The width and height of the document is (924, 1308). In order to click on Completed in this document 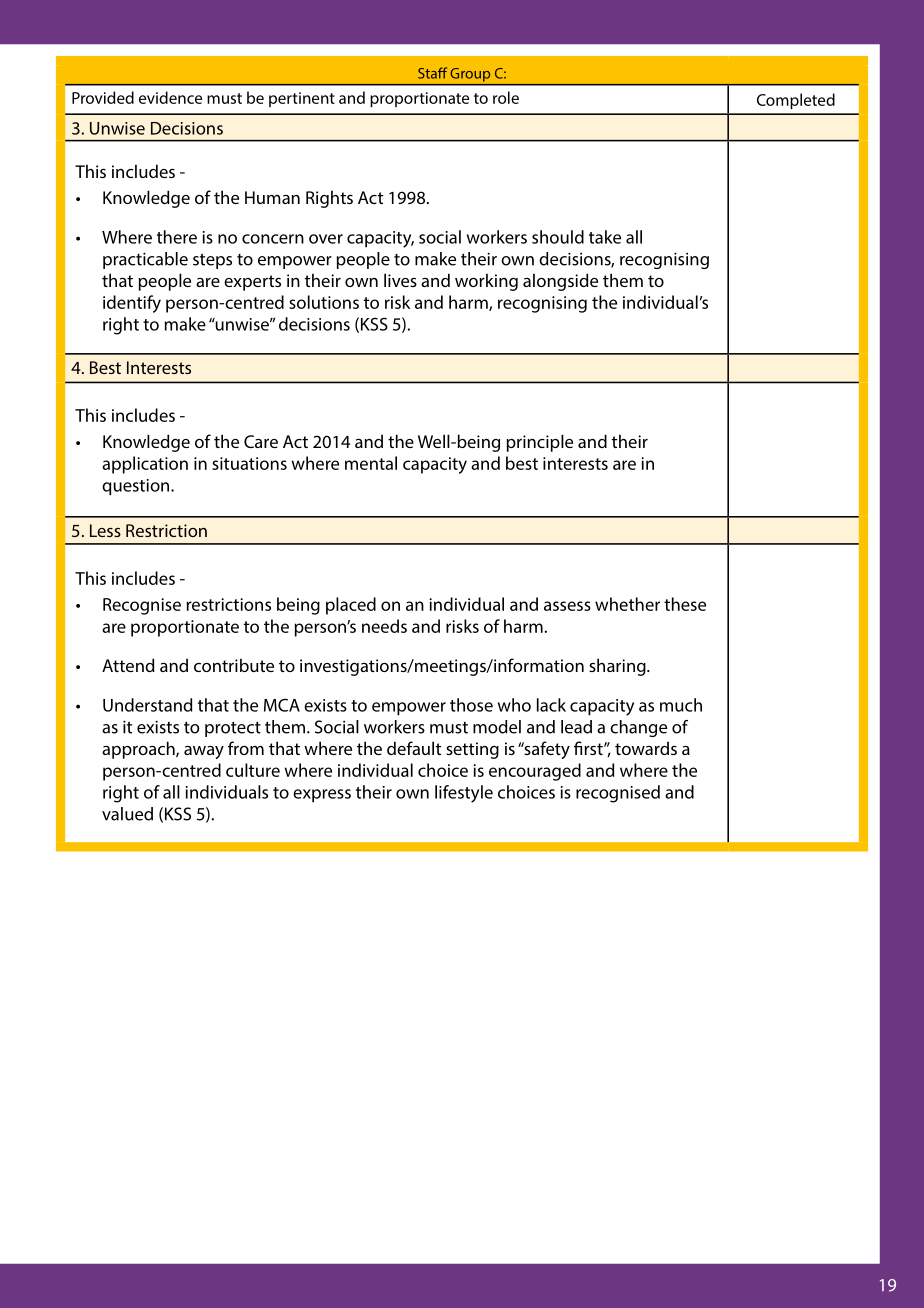, I will do `click(796, 101)`.
